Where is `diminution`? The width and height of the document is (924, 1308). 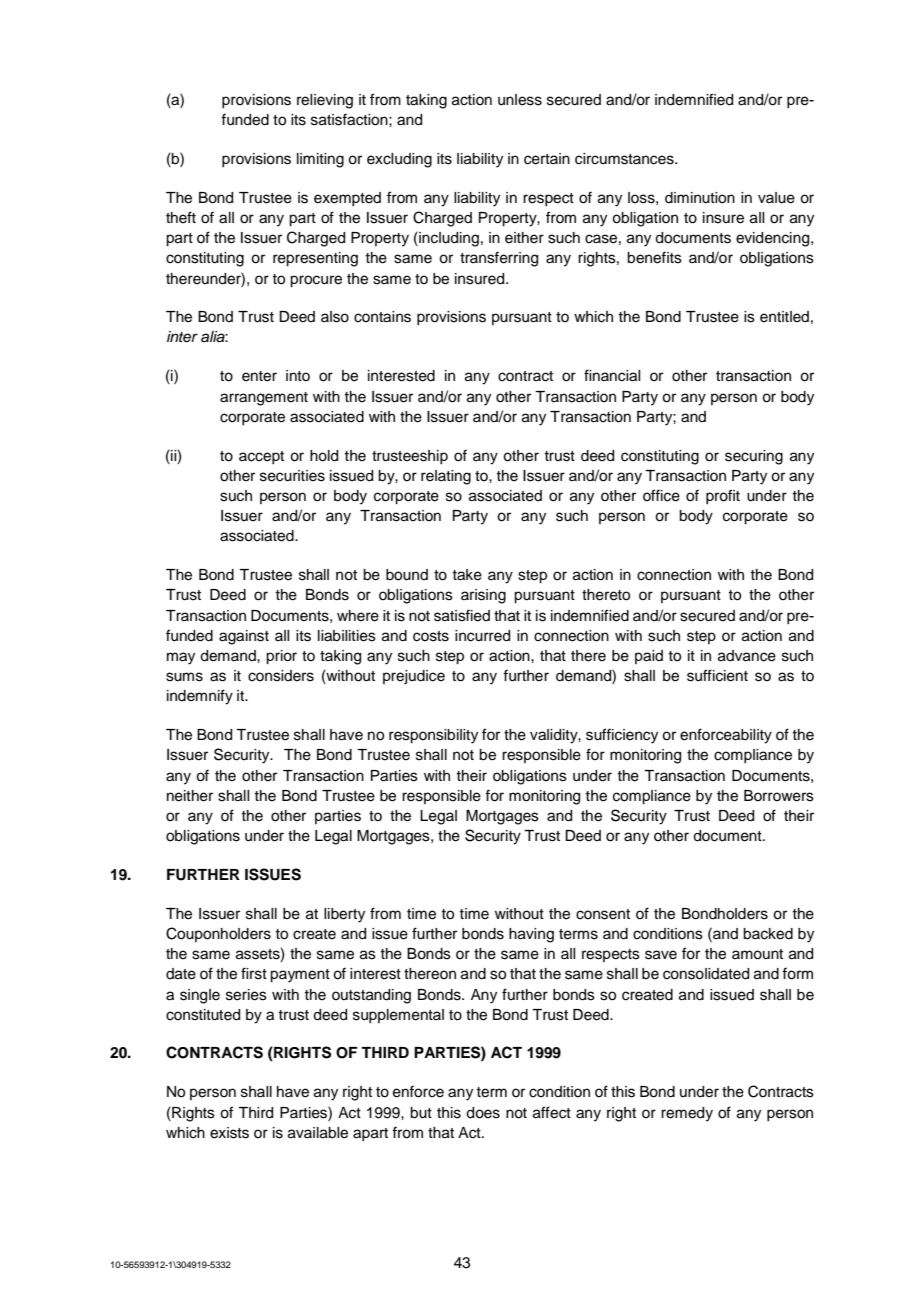
diminution is located at coordinates (700, 198).
